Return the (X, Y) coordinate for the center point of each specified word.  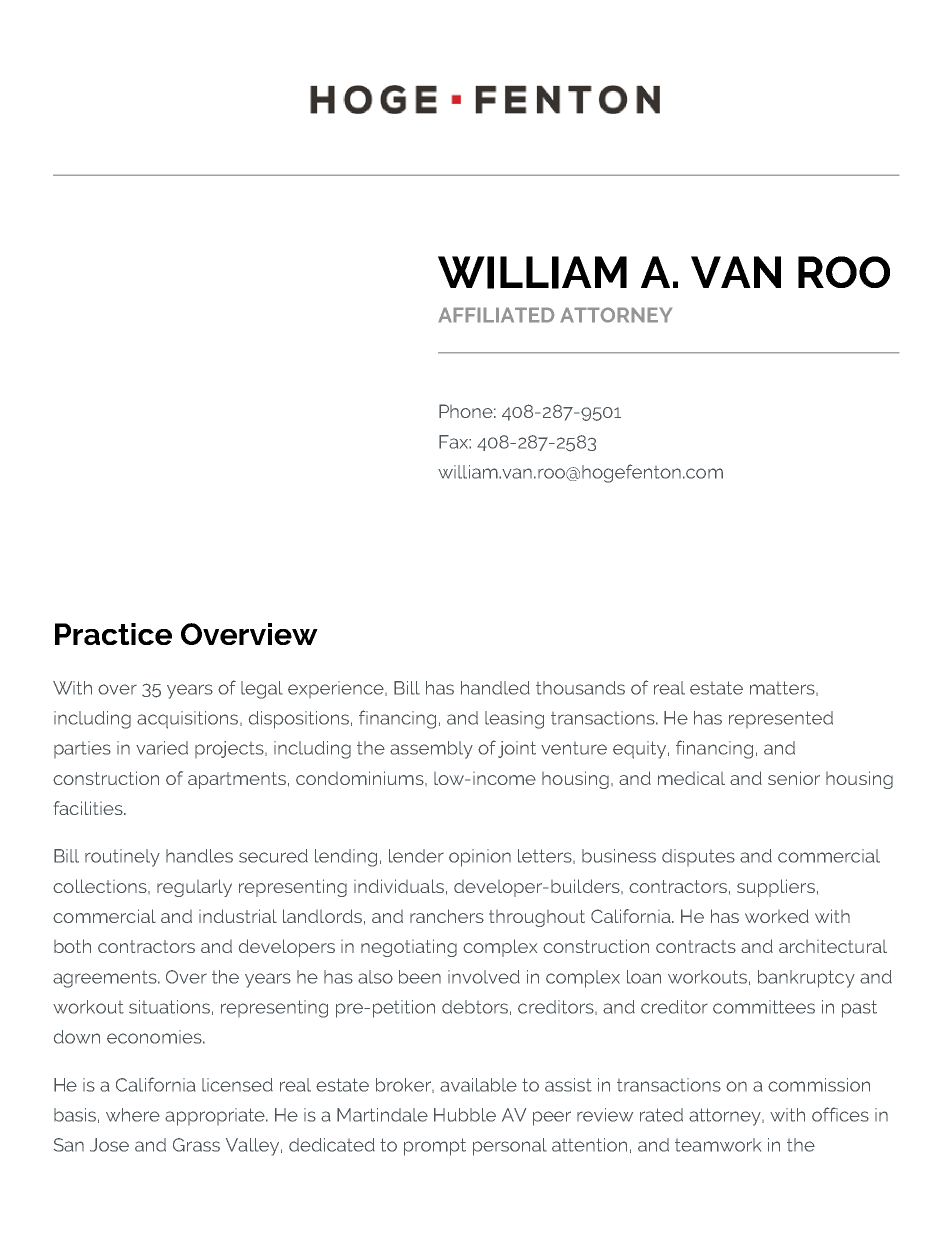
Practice (113, 634)
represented (781, 719)
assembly (431, 750)
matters (783, 688)
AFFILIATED (496, 315)
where (133, 1115)
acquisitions (189, 720)
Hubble (465, 1115)
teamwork (718, 1145)
